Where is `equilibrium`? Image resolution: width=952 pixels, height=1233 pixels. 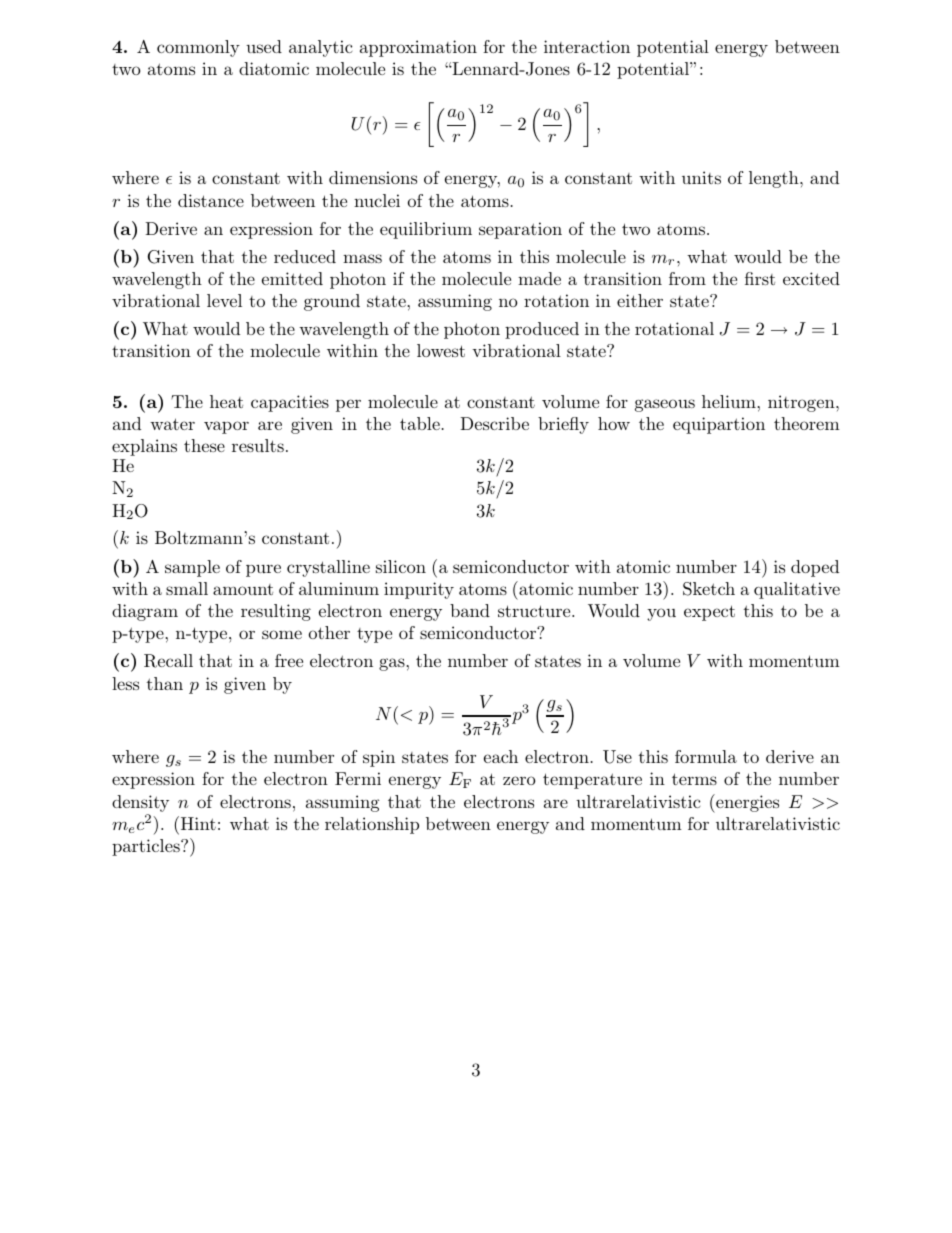 equilibrium is located at coordinates (426, 230).
